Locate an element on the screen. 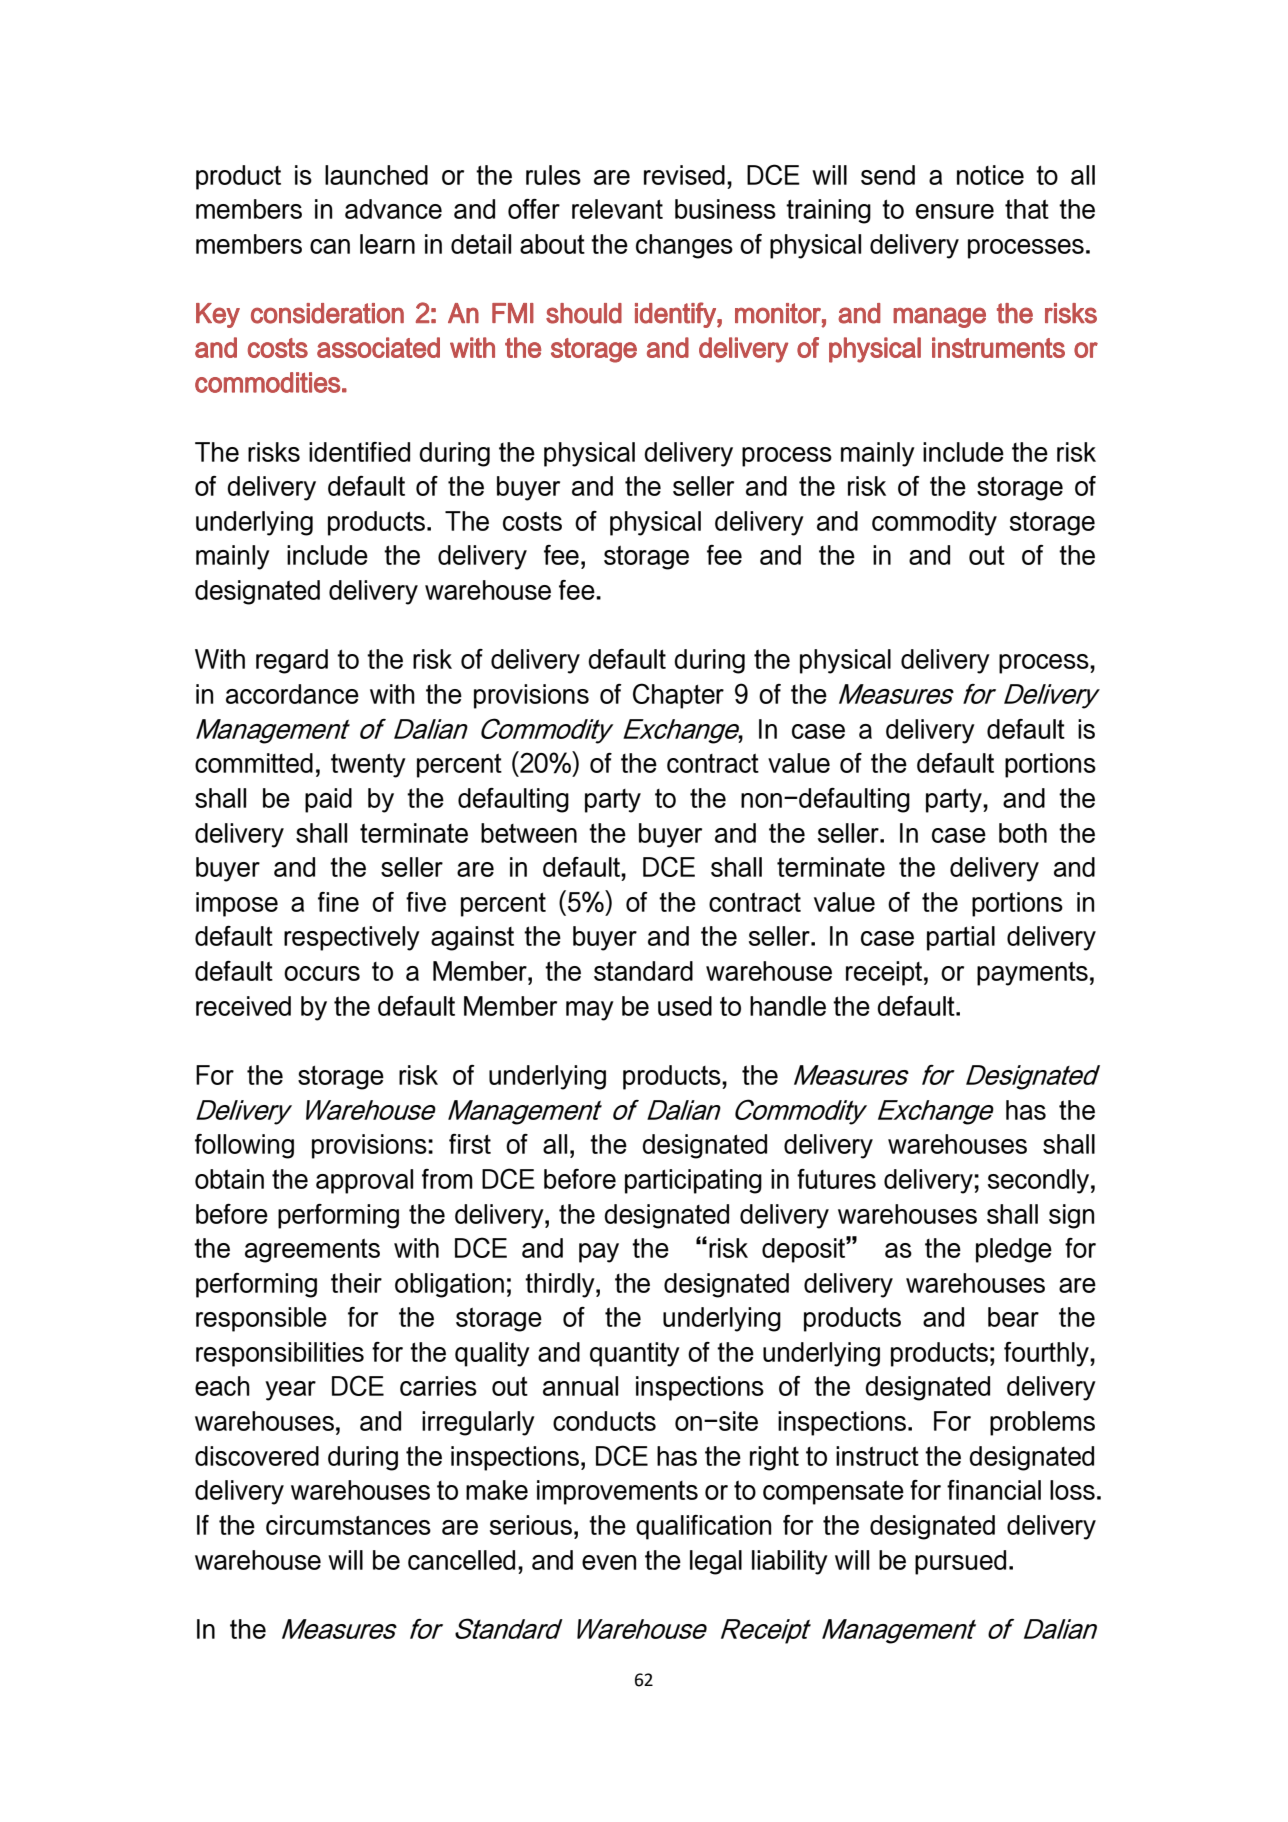  financial is located at coordinates (994, 1490).
